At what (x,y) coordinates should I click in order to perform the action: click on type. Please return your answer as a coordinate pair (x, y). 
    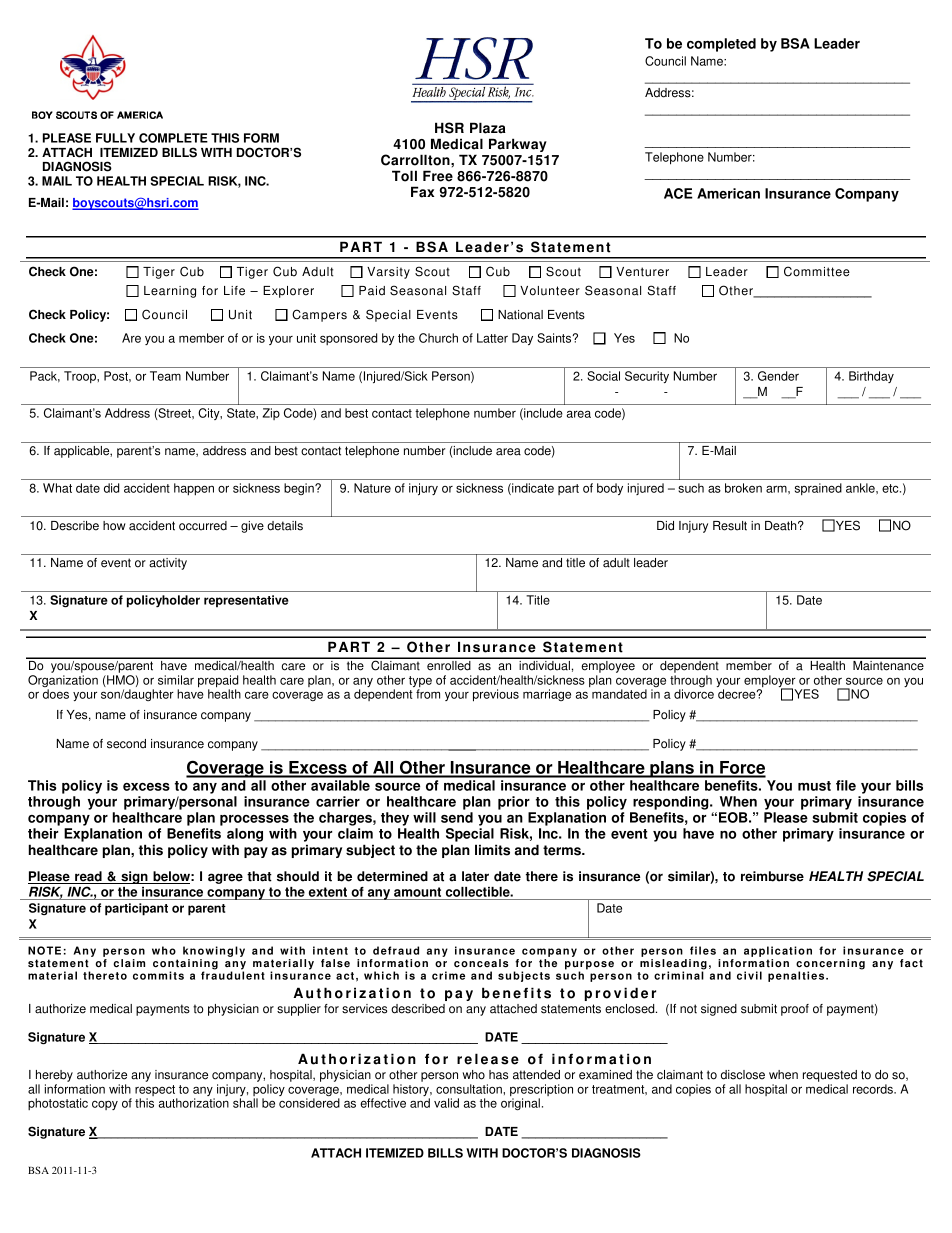
    Looking at the image, I should click on (420, 683).
